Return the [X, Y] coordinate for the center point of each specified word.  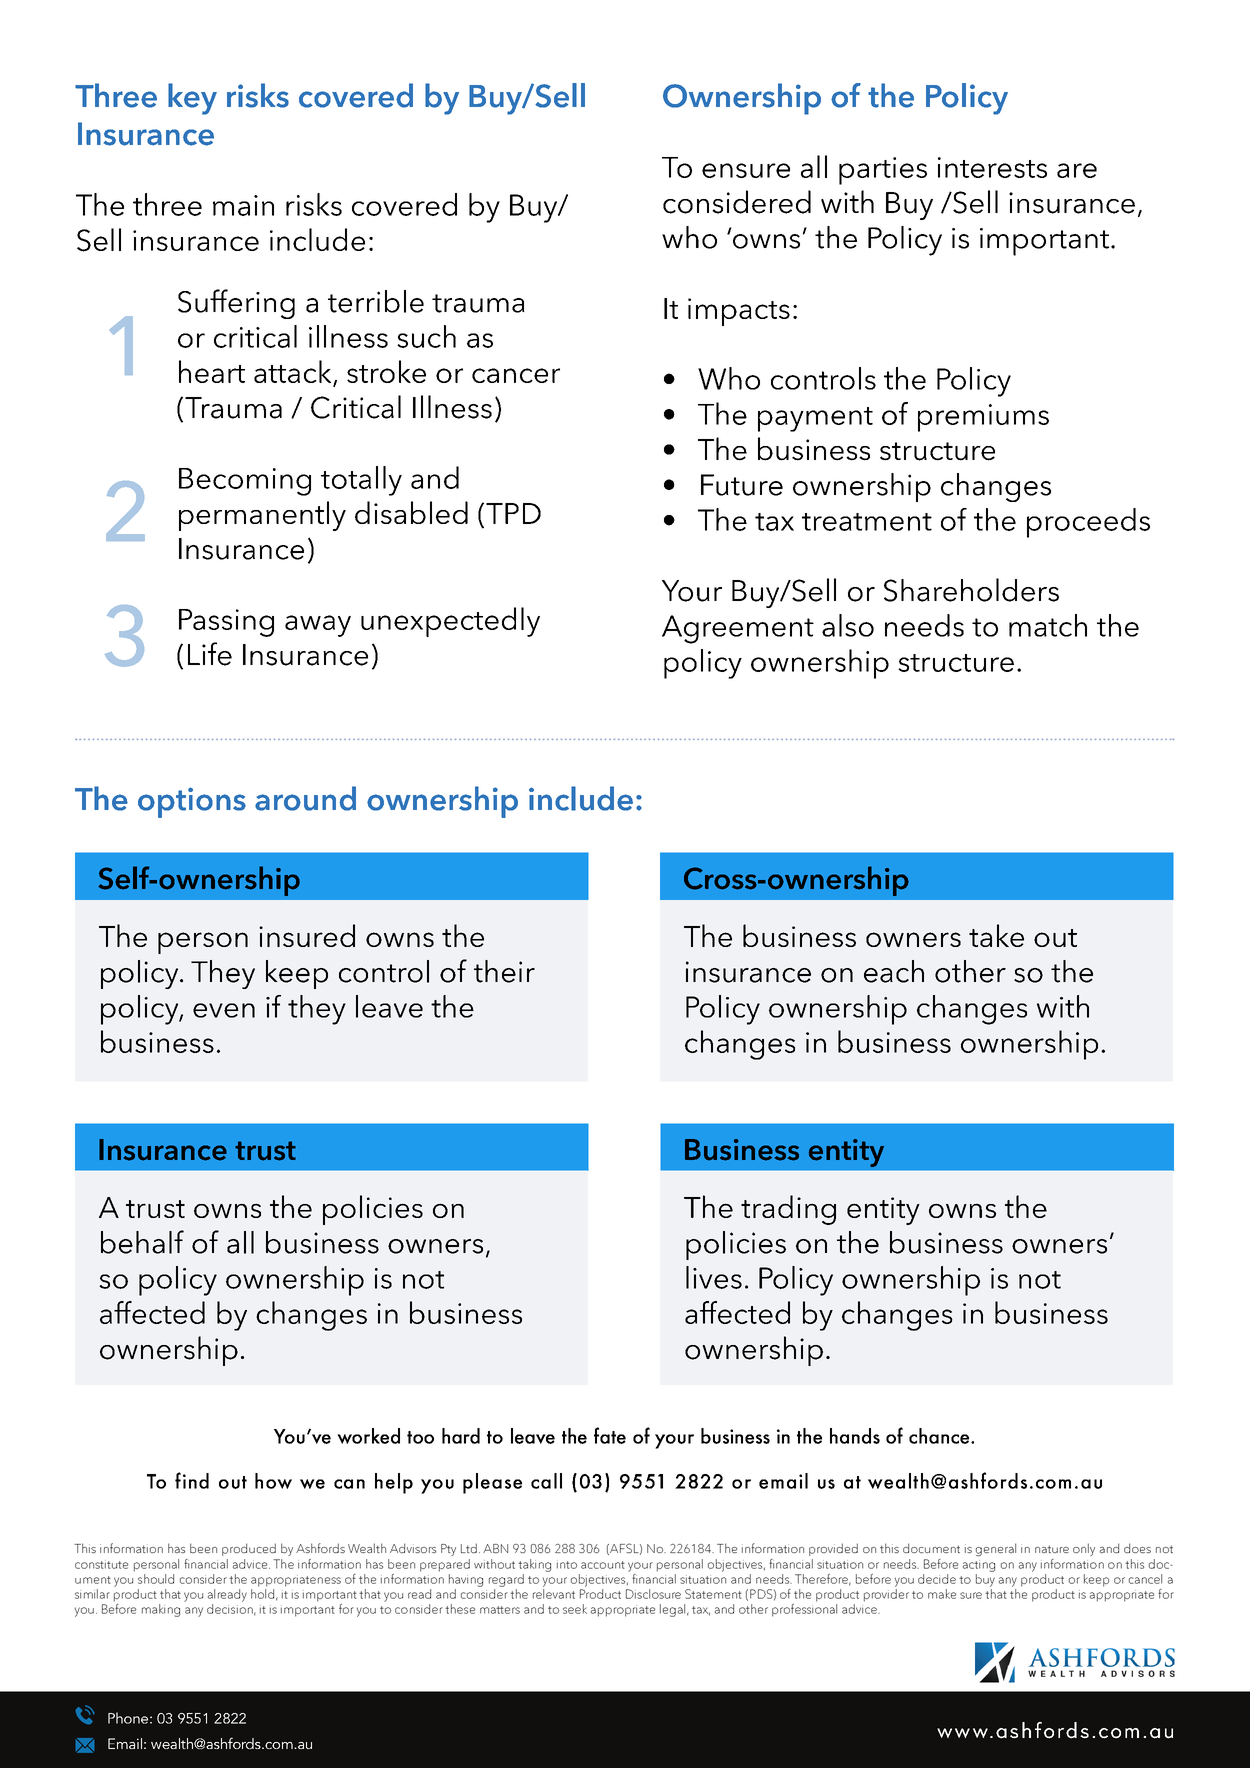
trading [788, 1210]
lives [714, 1277]
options [192, 802]
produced [249, 1549]
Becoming [245, 482]
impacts [739, 312]
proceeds [1088, 523]
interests [992, 167]
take [996, 935]
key [192, 99]
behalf [142, 1242]
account [603, 1565]
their [504, 971]
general [996, 1549]
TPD [513, 513]
